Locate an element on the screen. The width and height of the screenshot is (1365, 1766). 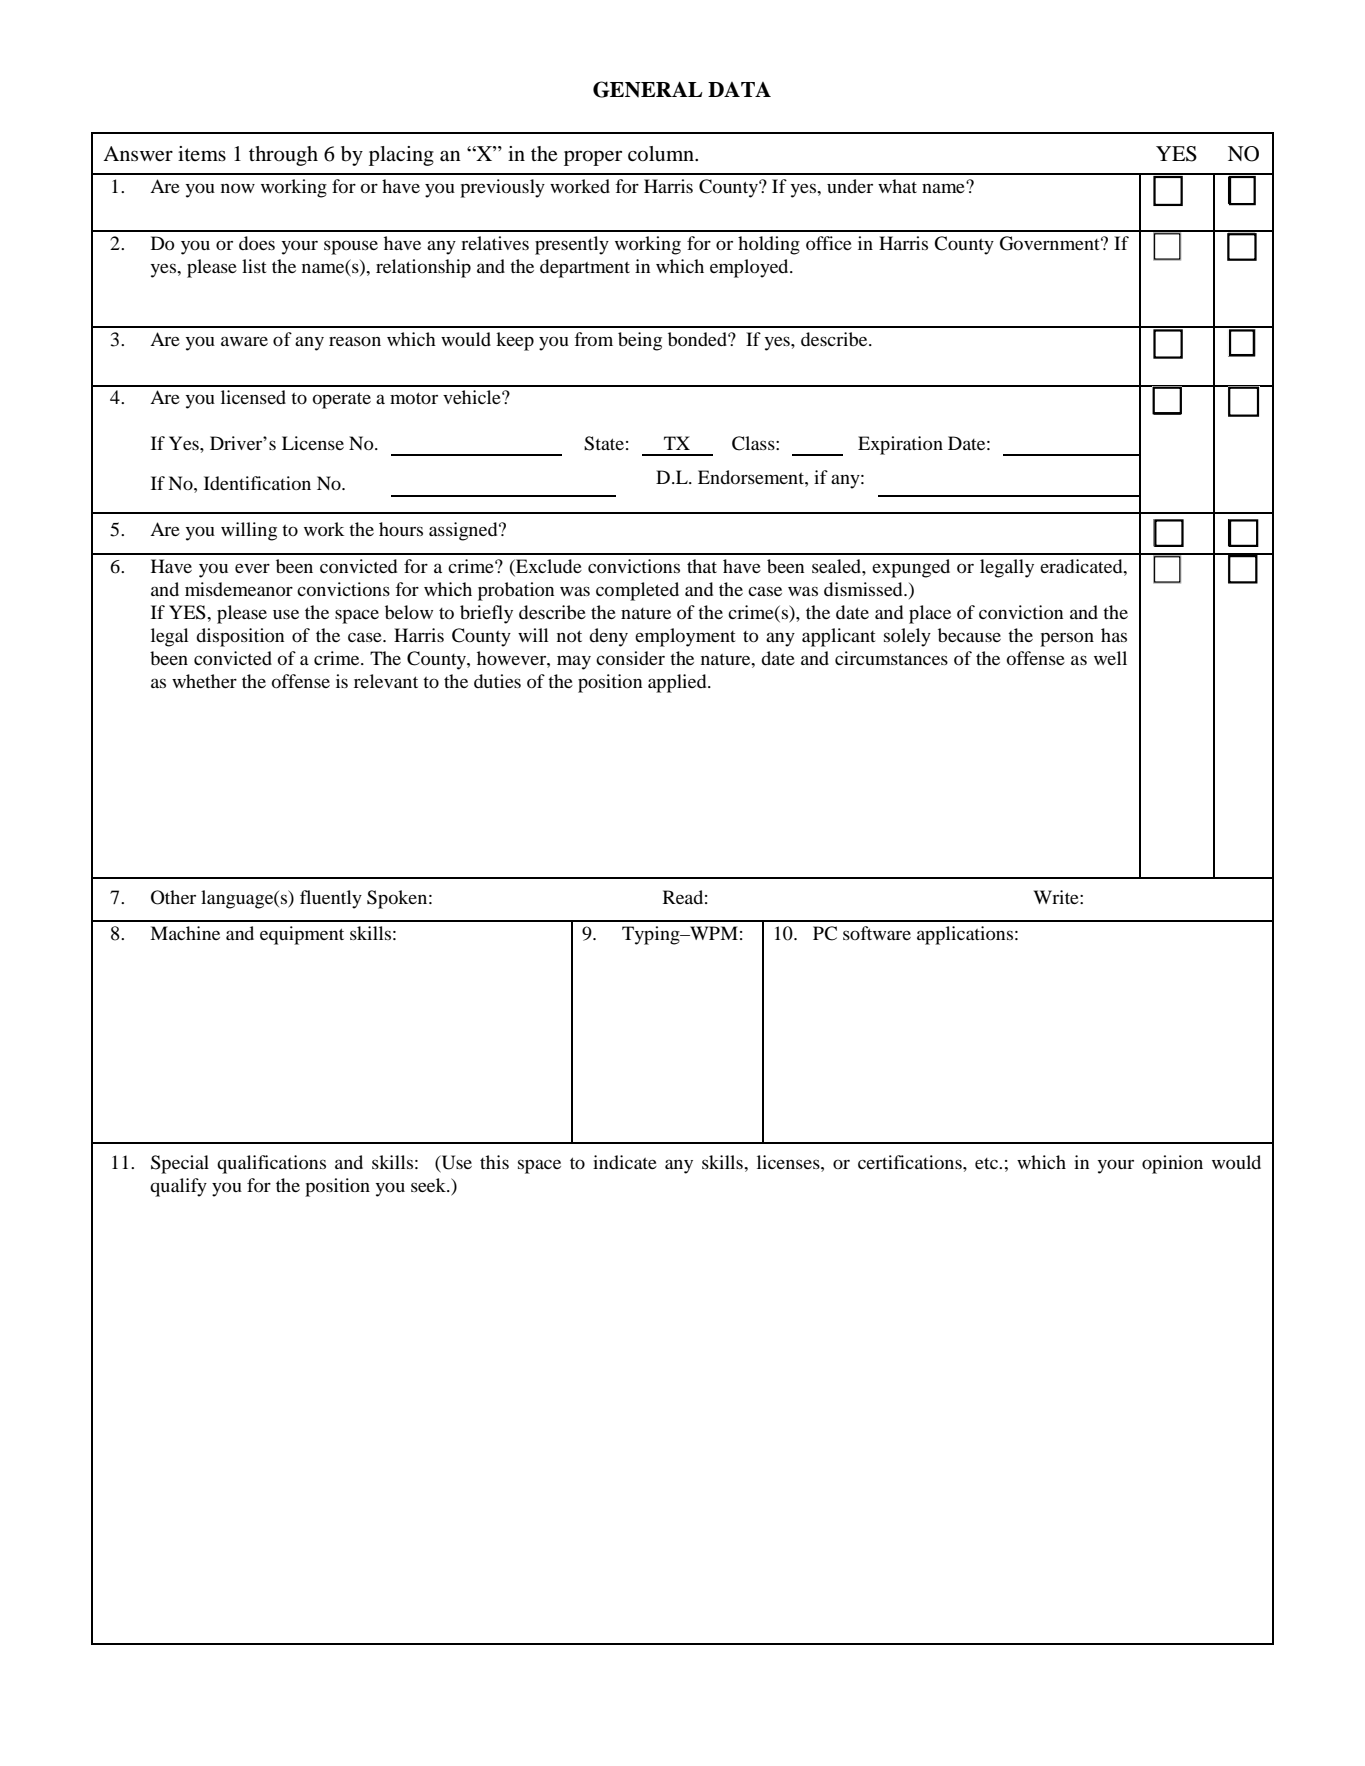
qualifications is located at coordinates (271, 1164).
